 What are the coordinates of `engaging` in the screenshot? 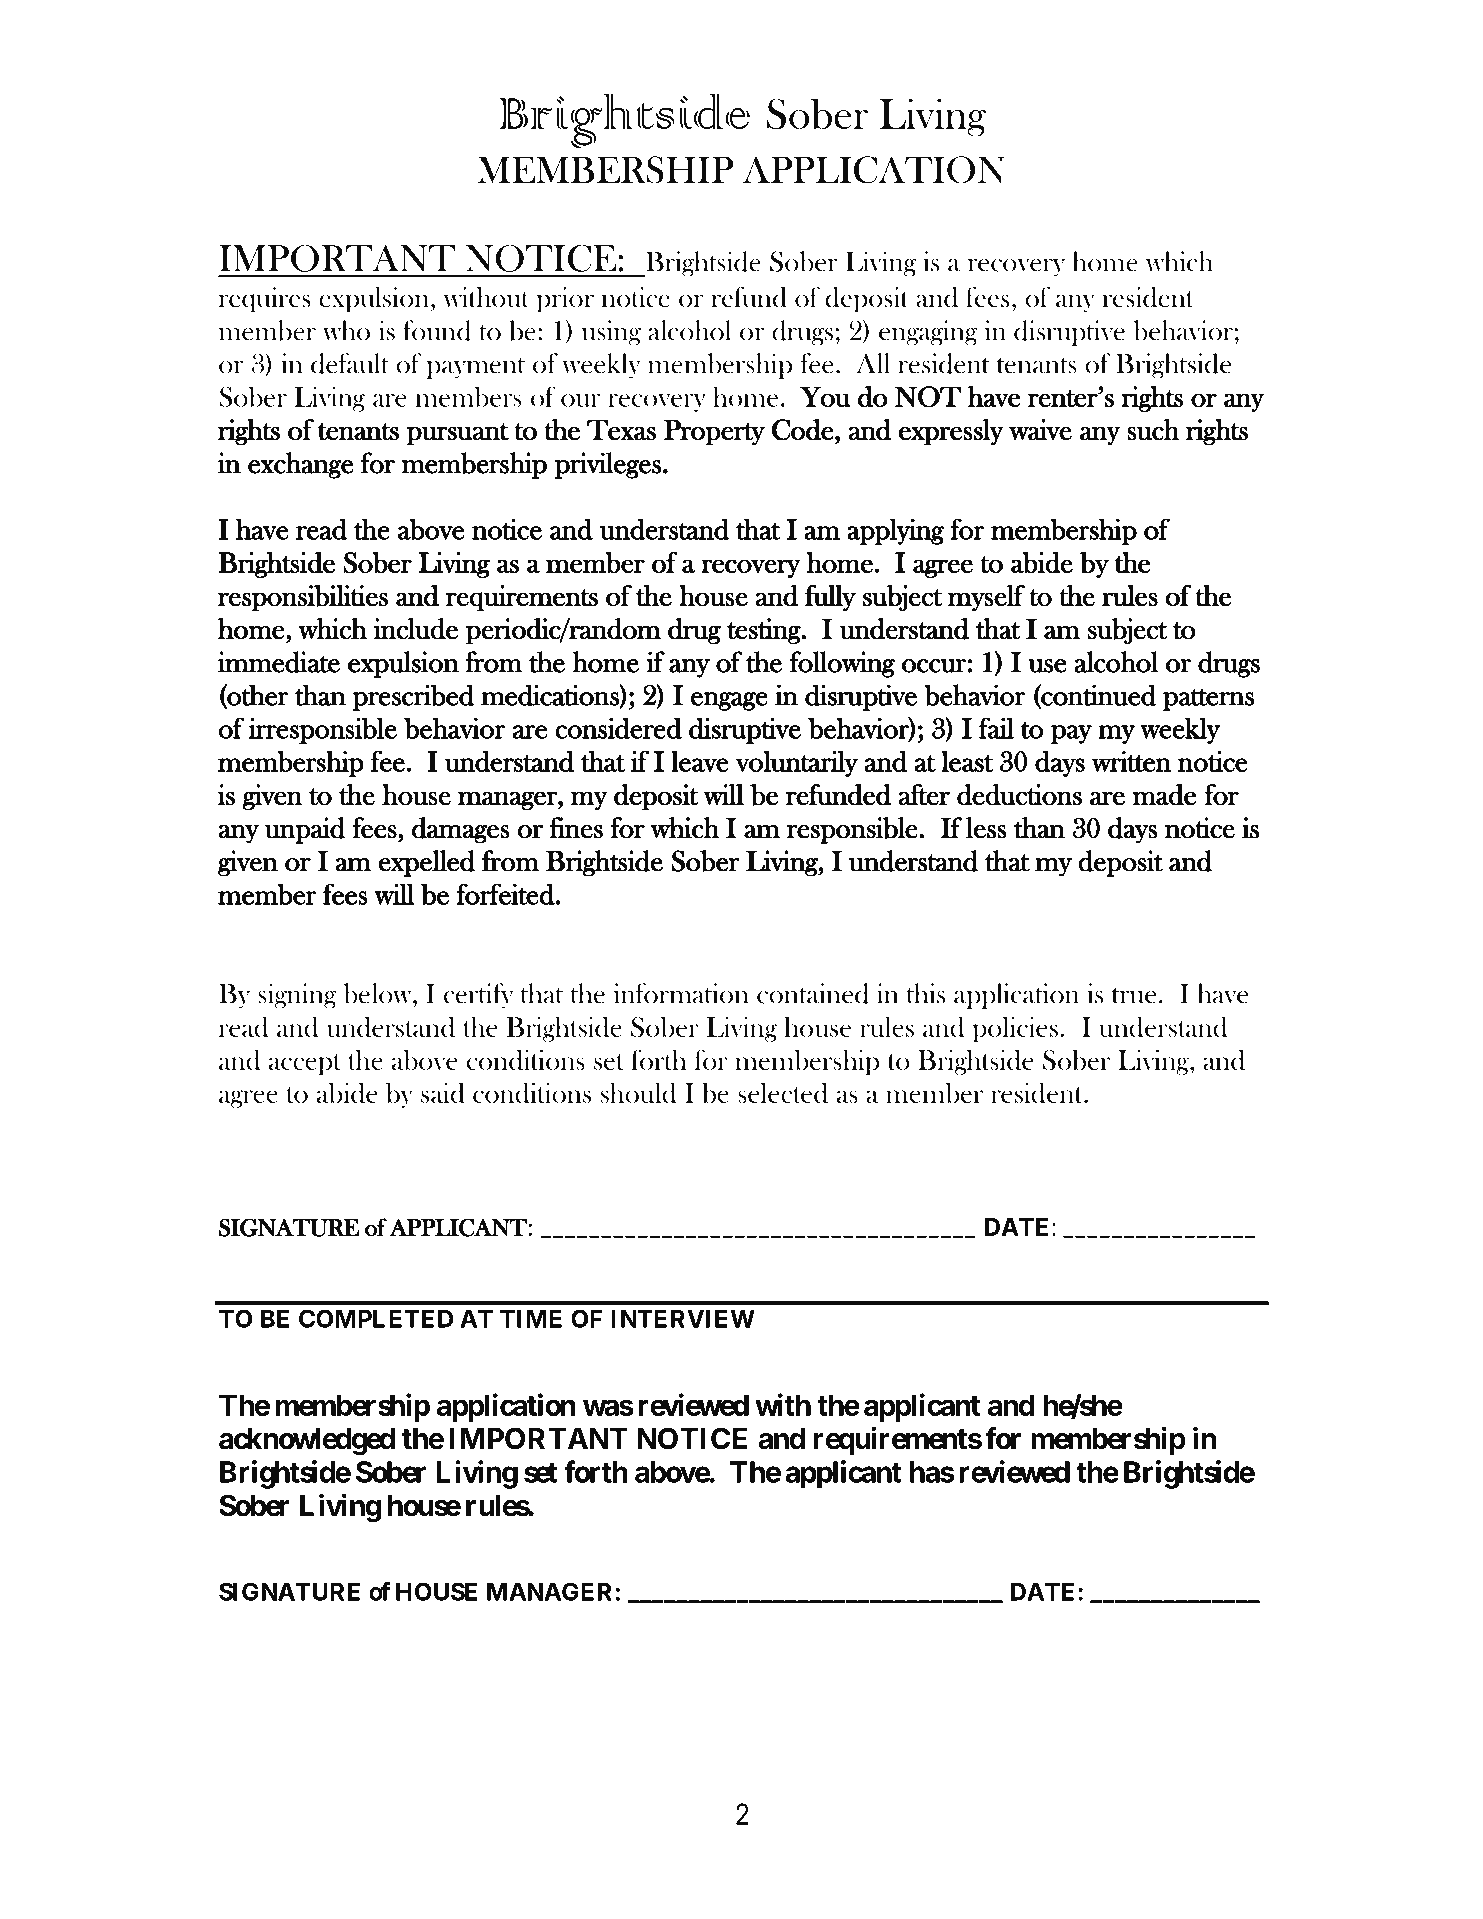 It's located at (928, 333).
